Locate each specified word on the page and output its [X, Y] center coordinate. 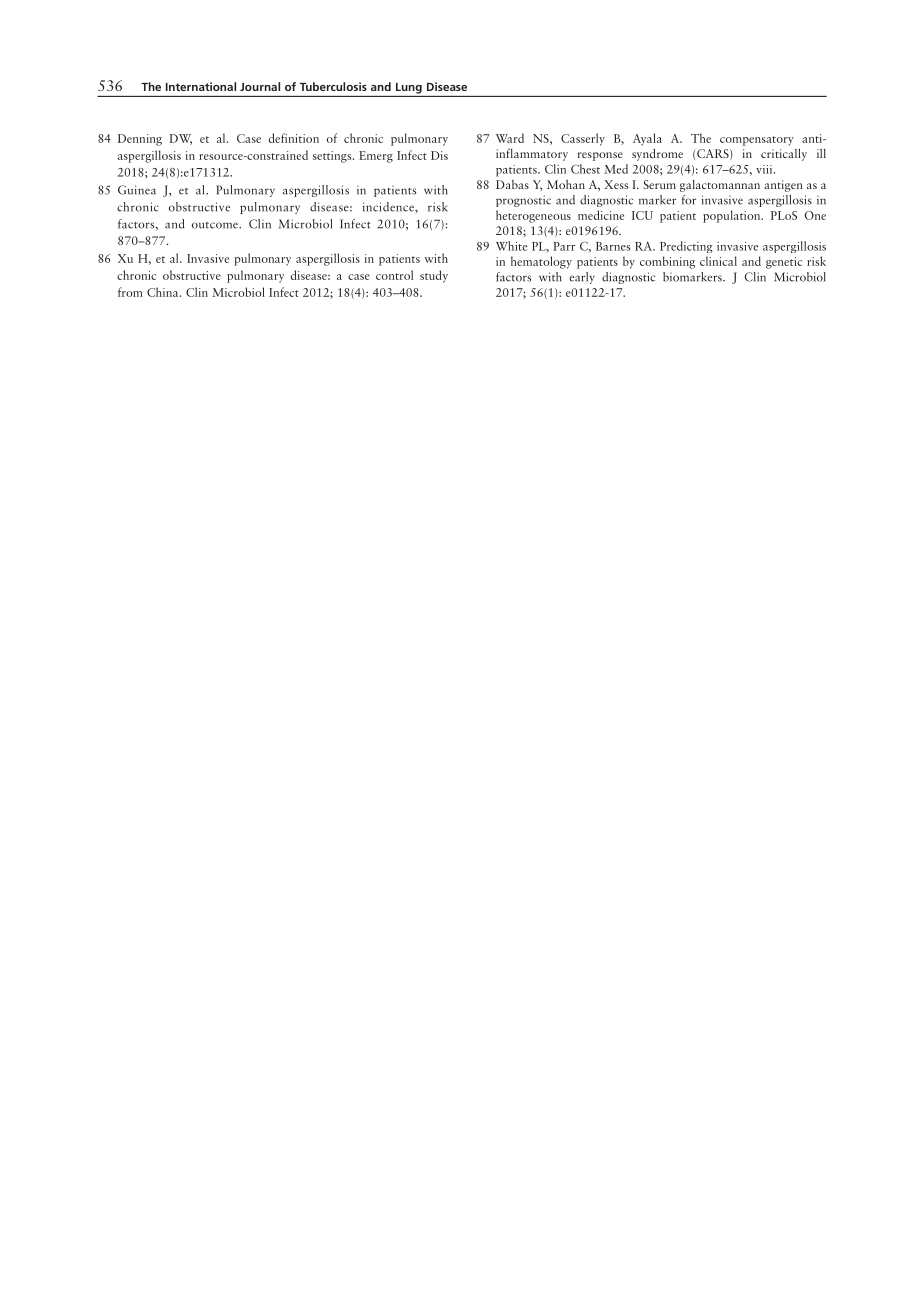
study [434, 276]
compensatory [757, 141]
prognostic [523, 201]
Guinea [137, 190]
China [164, 292]
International [201, 86]
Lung [409, 88]
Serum [659, 184]
